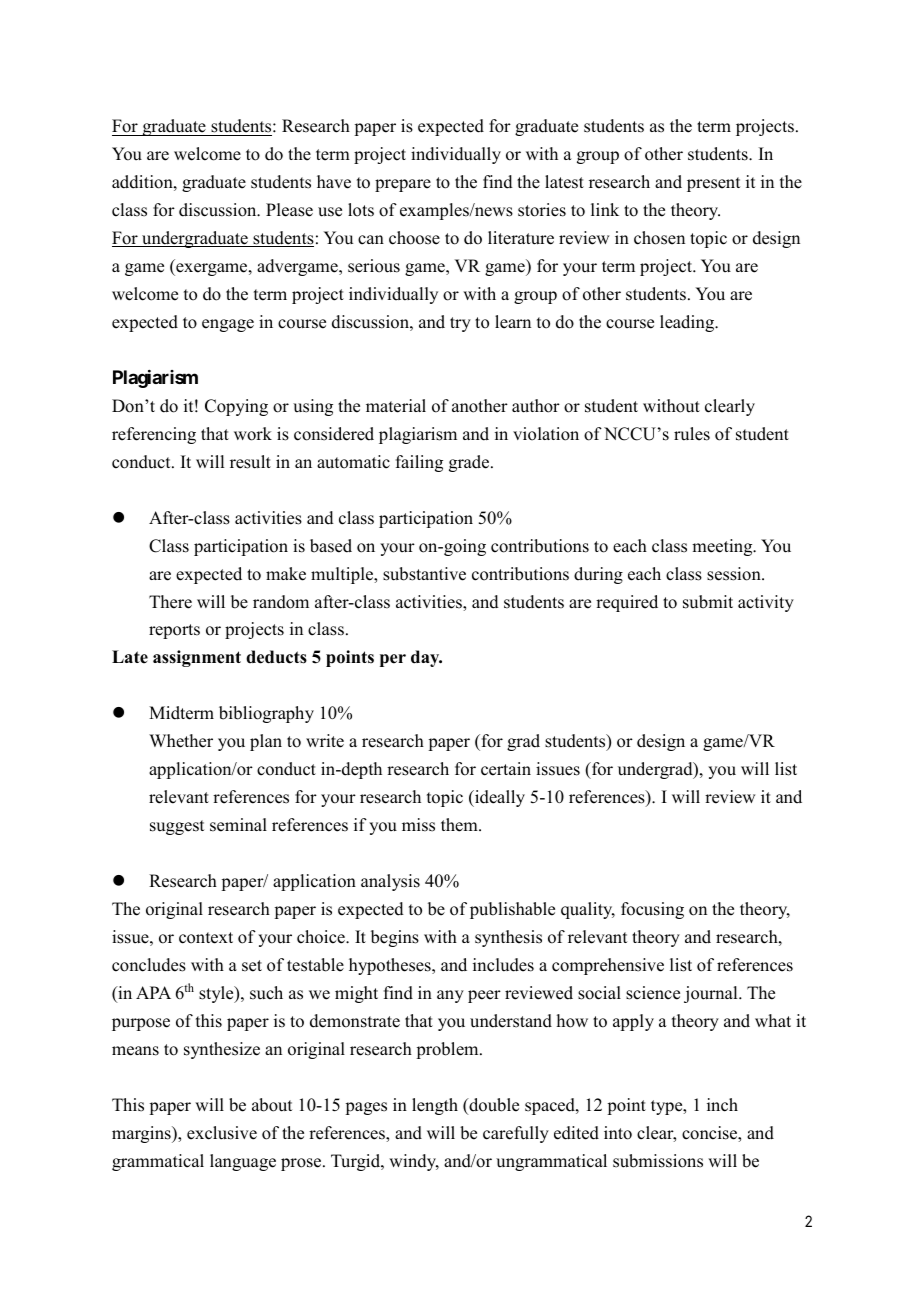  I want to click on submit, so click(708, 602).
